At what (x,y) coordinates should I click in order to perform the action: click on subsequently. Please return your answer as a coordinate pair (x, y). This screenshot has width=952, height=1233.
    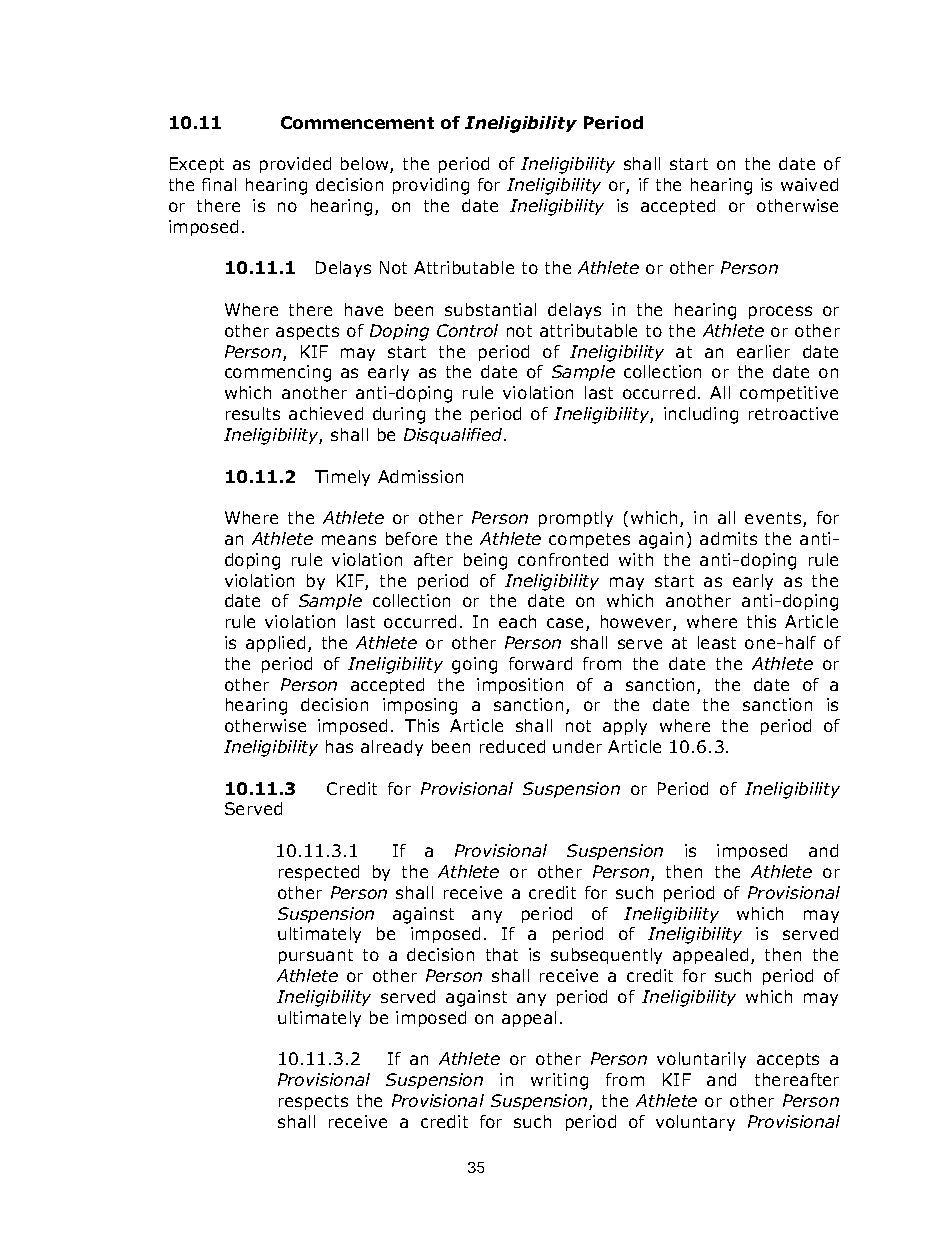
    Looking at the image, I should click on (606, 956).
